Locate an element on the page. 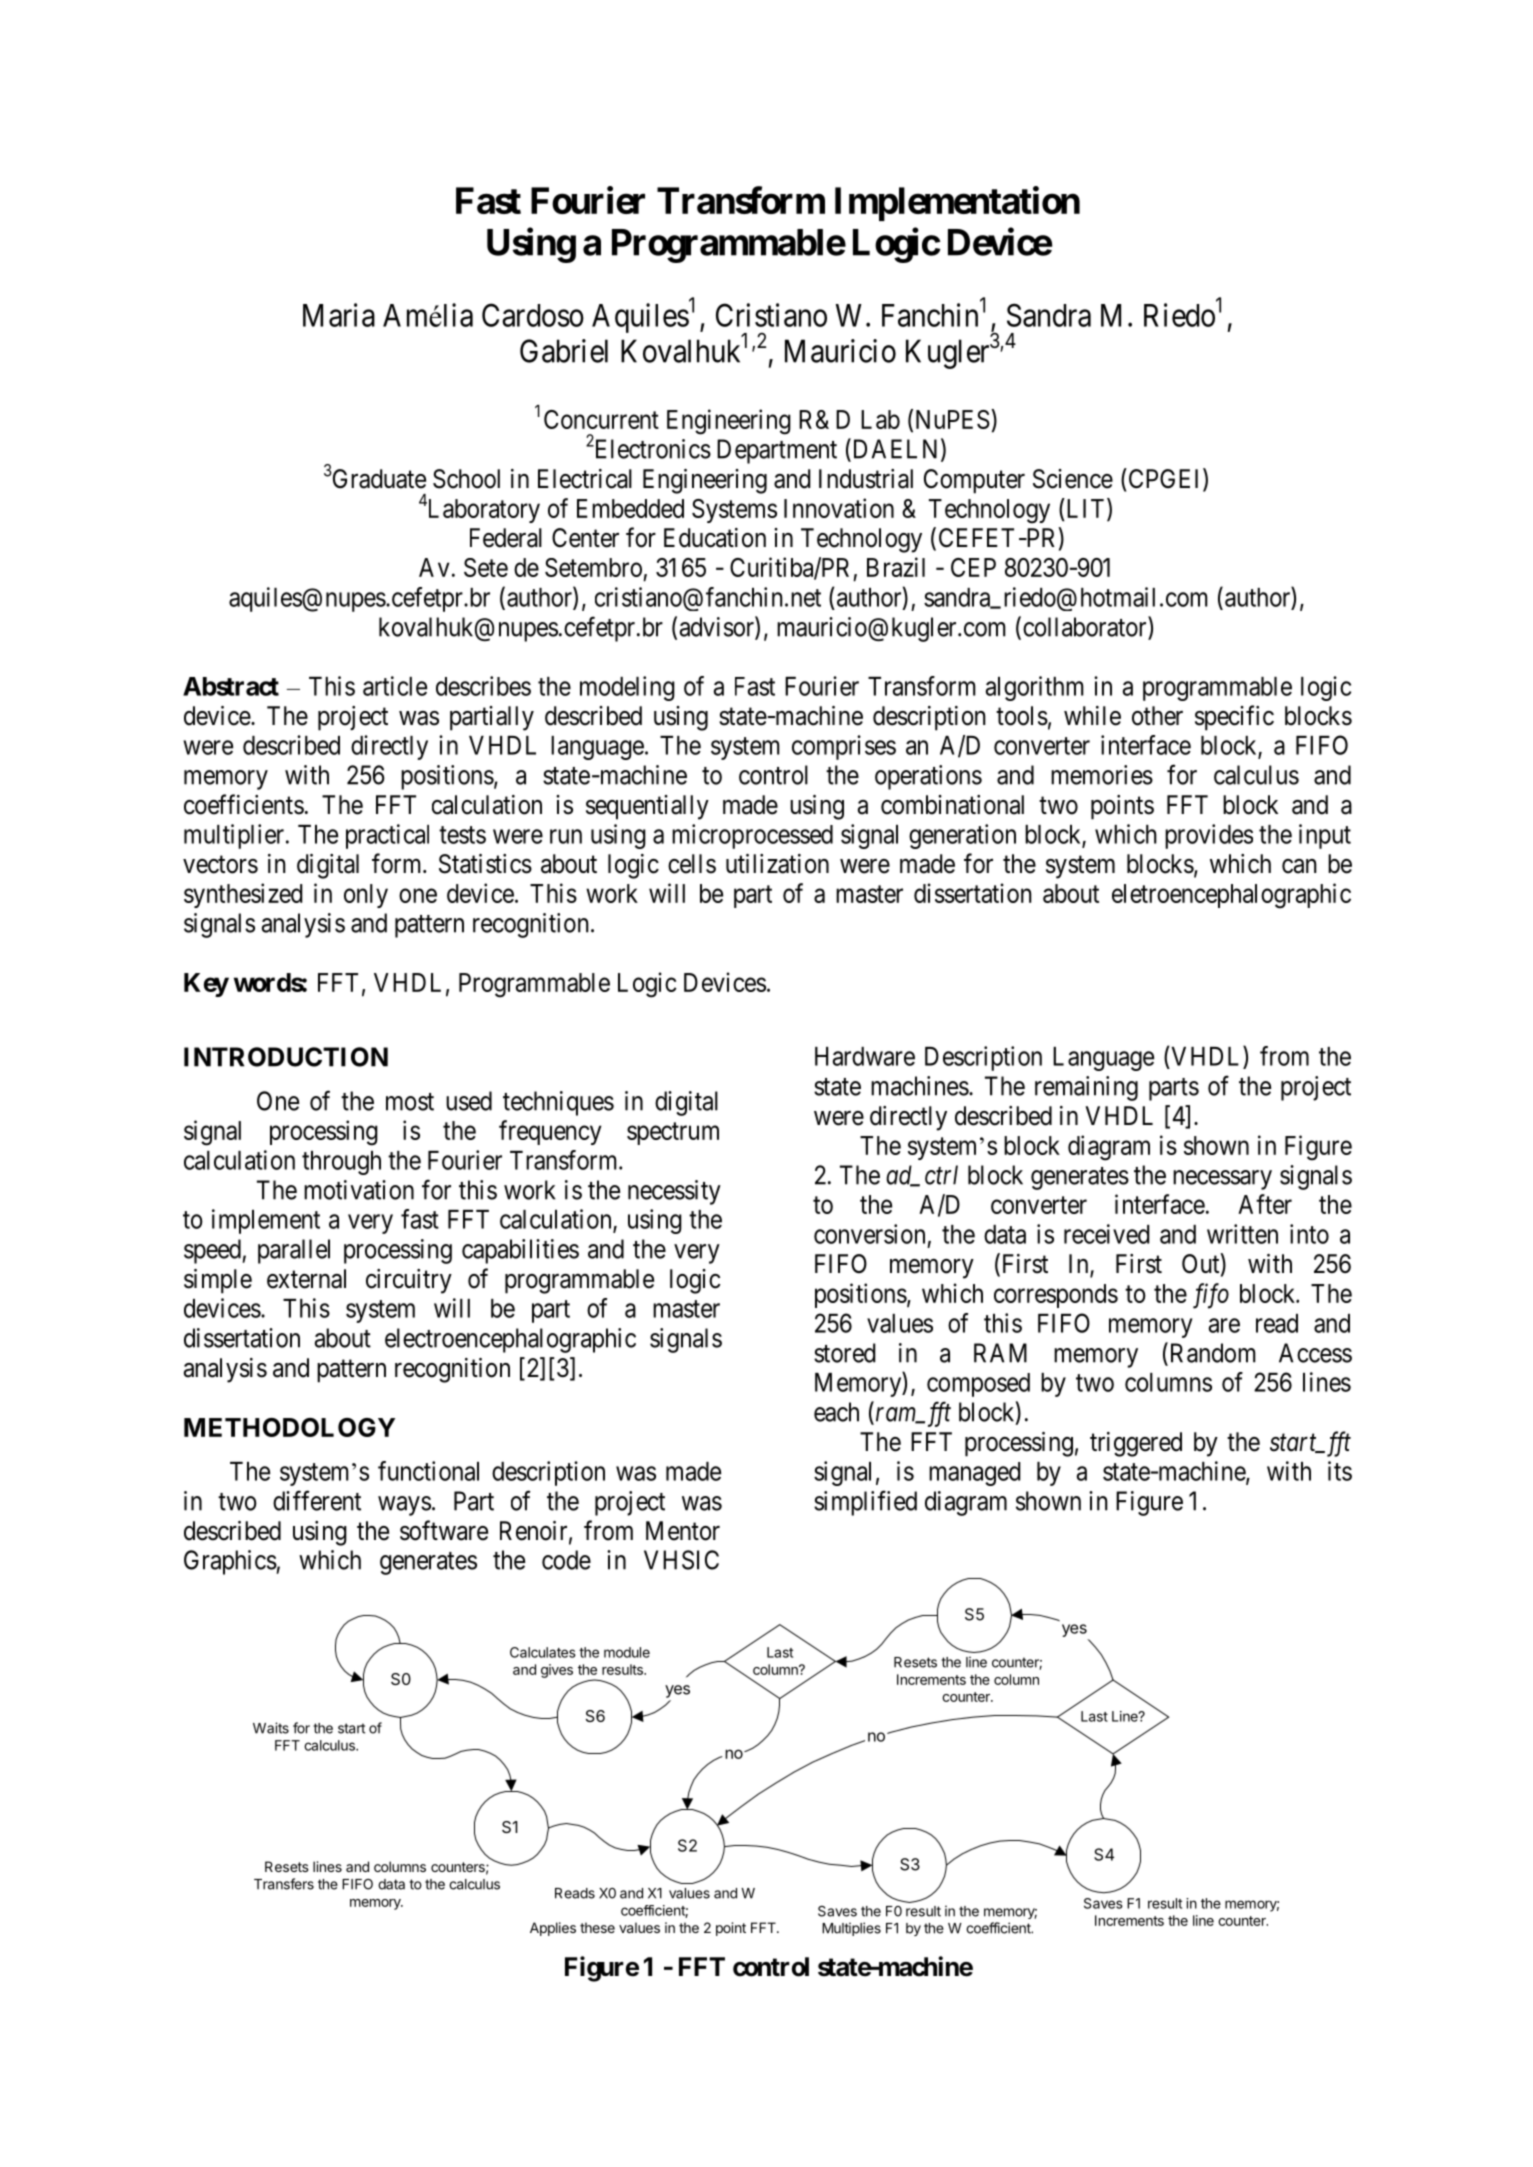 The height and width of the image is (2167, 1533). Industrial is located at coordinates (866, 479).
